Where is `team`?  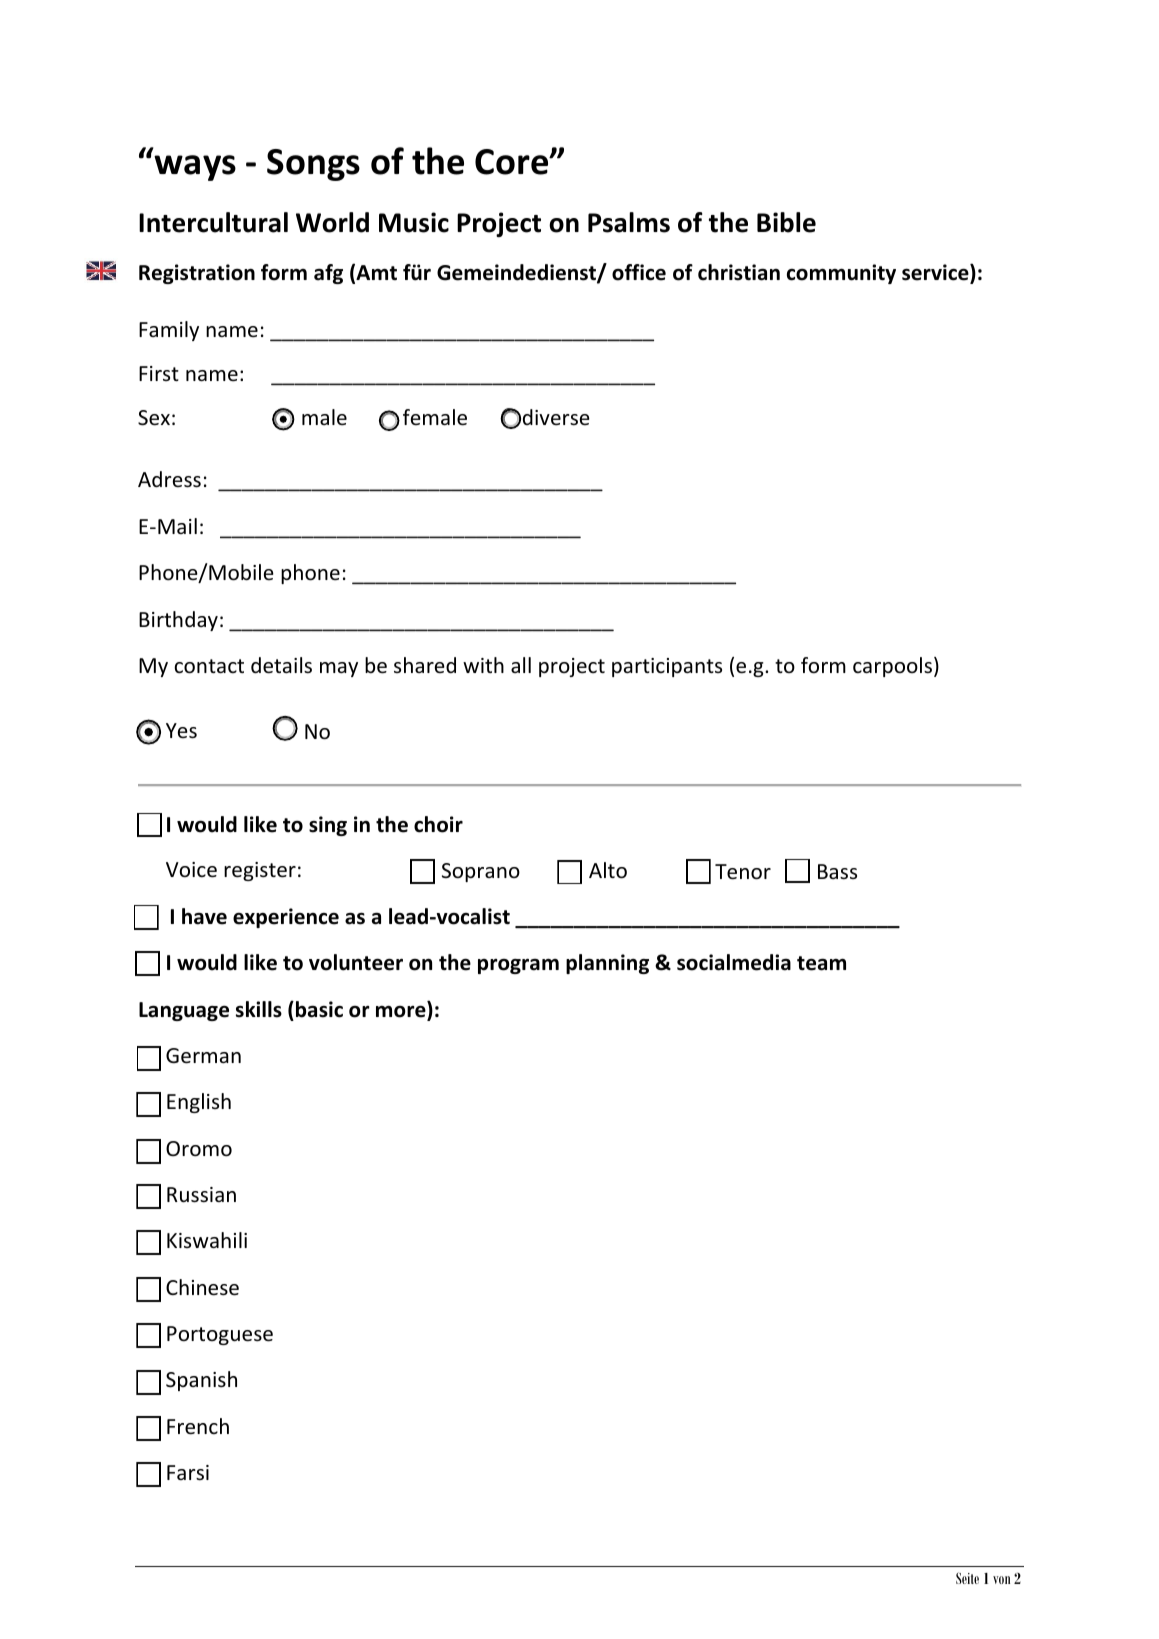
team is located at coordinates (821, 963).
